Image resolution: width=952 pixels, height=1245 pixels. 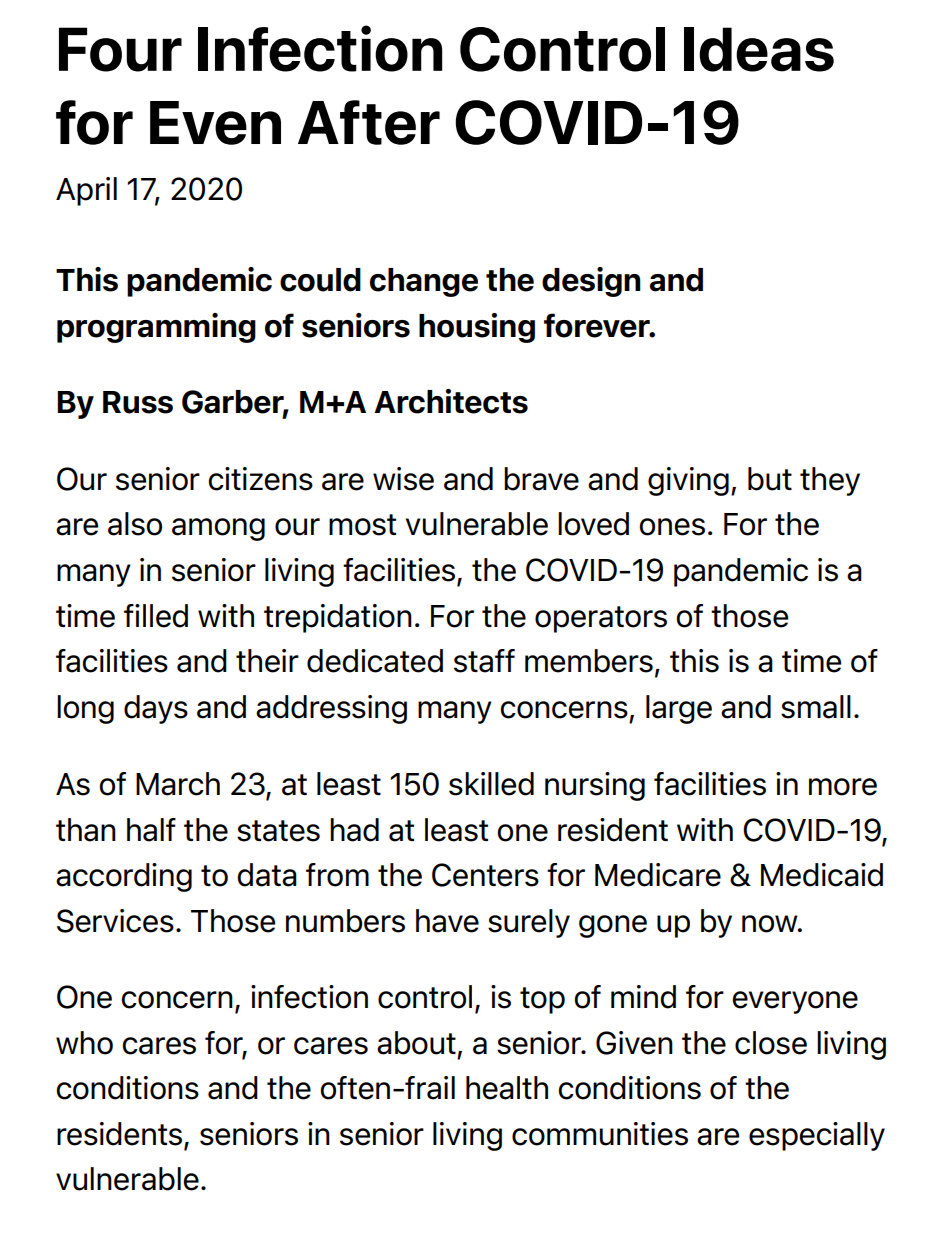 What do you see at coordinates (156, 328) in the document?
I see `programming` at bounding box center [156, 328].
